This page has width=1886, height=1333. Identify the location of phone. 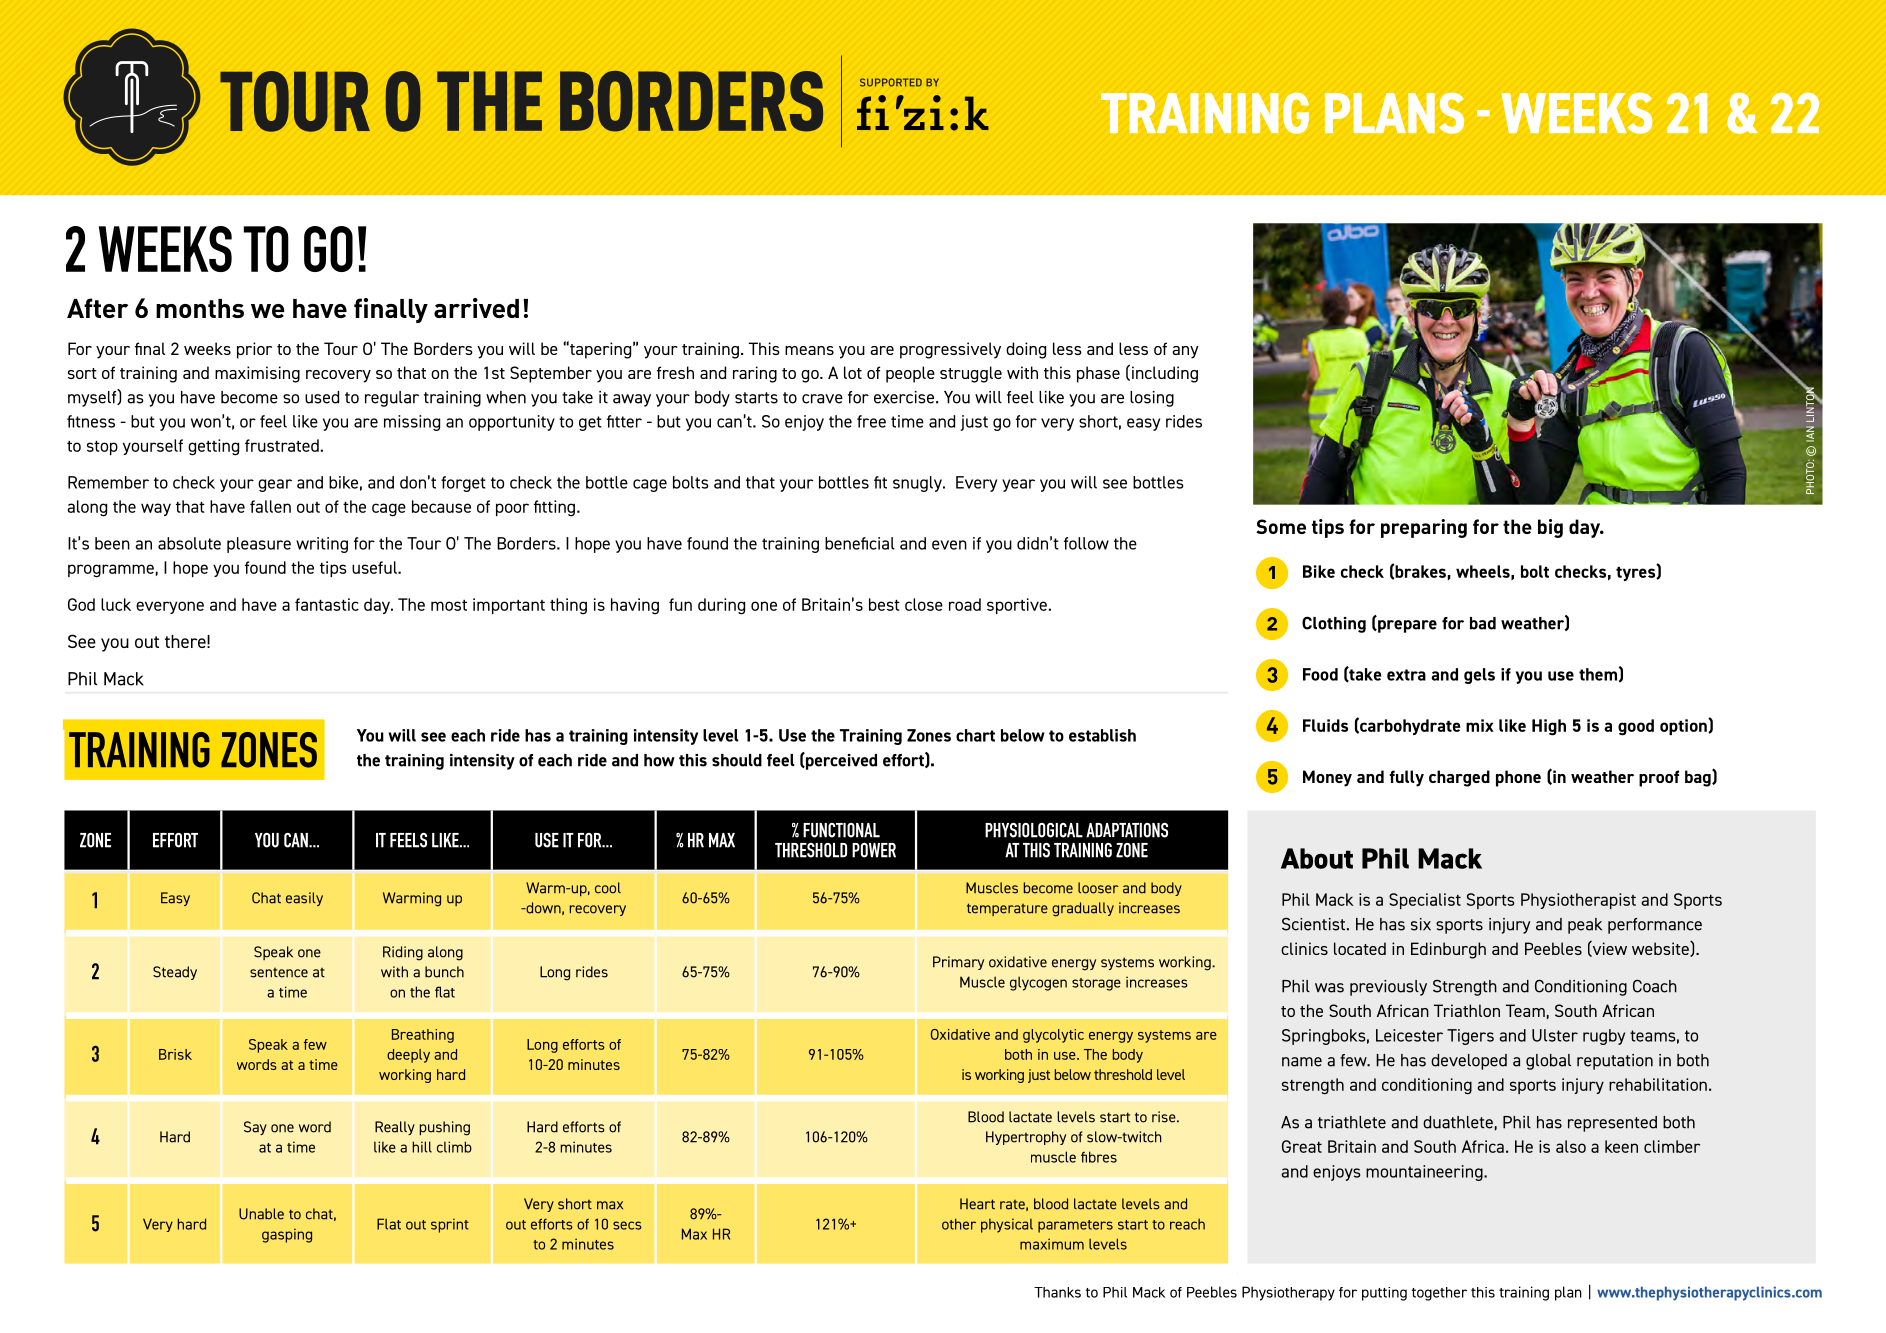
(1518, 778).
